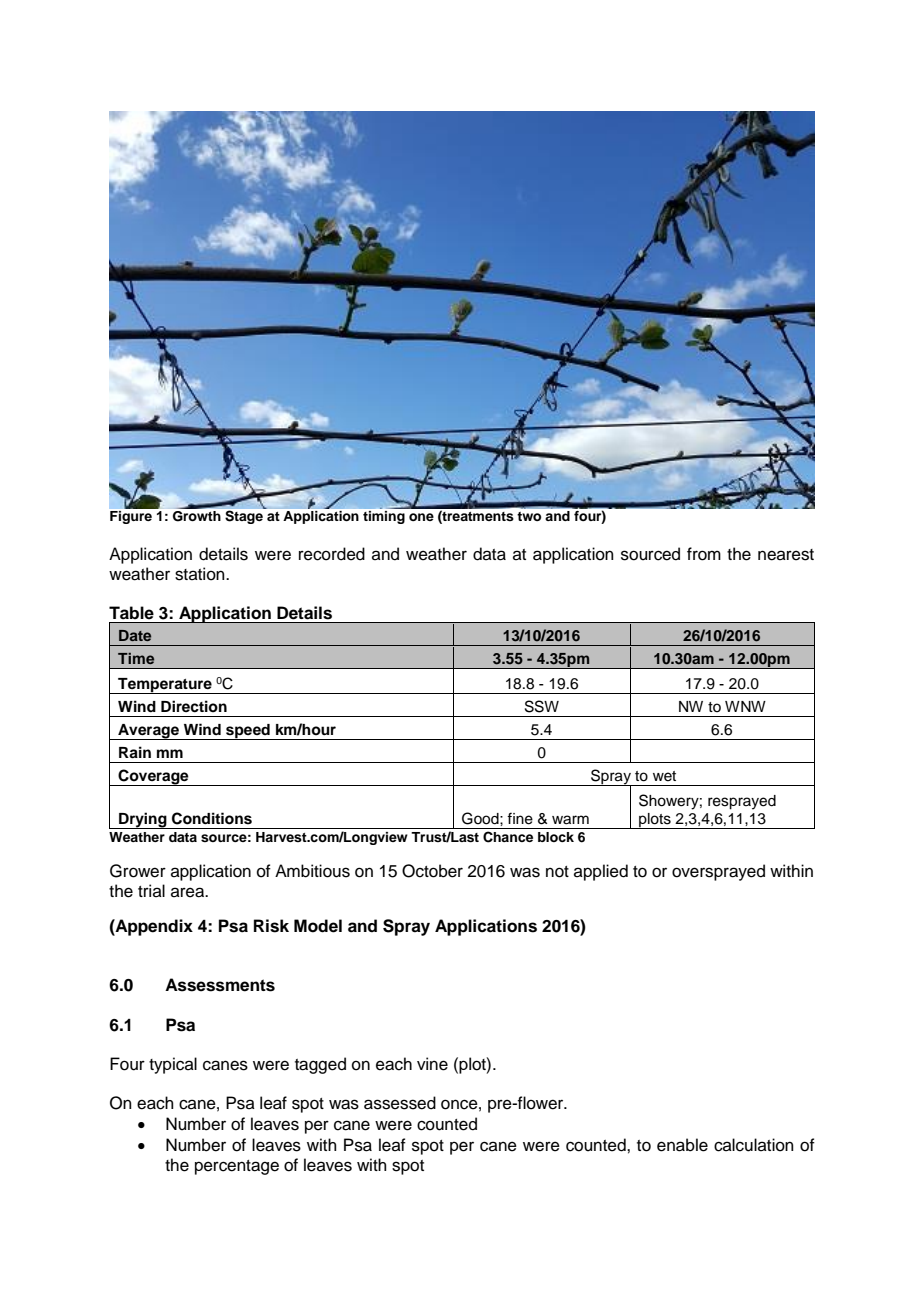 The image size is (924, 1308). What do you see at coordinates (237, 1167) in the image?
I see `percentage` at bounding box center [237, 1167].
